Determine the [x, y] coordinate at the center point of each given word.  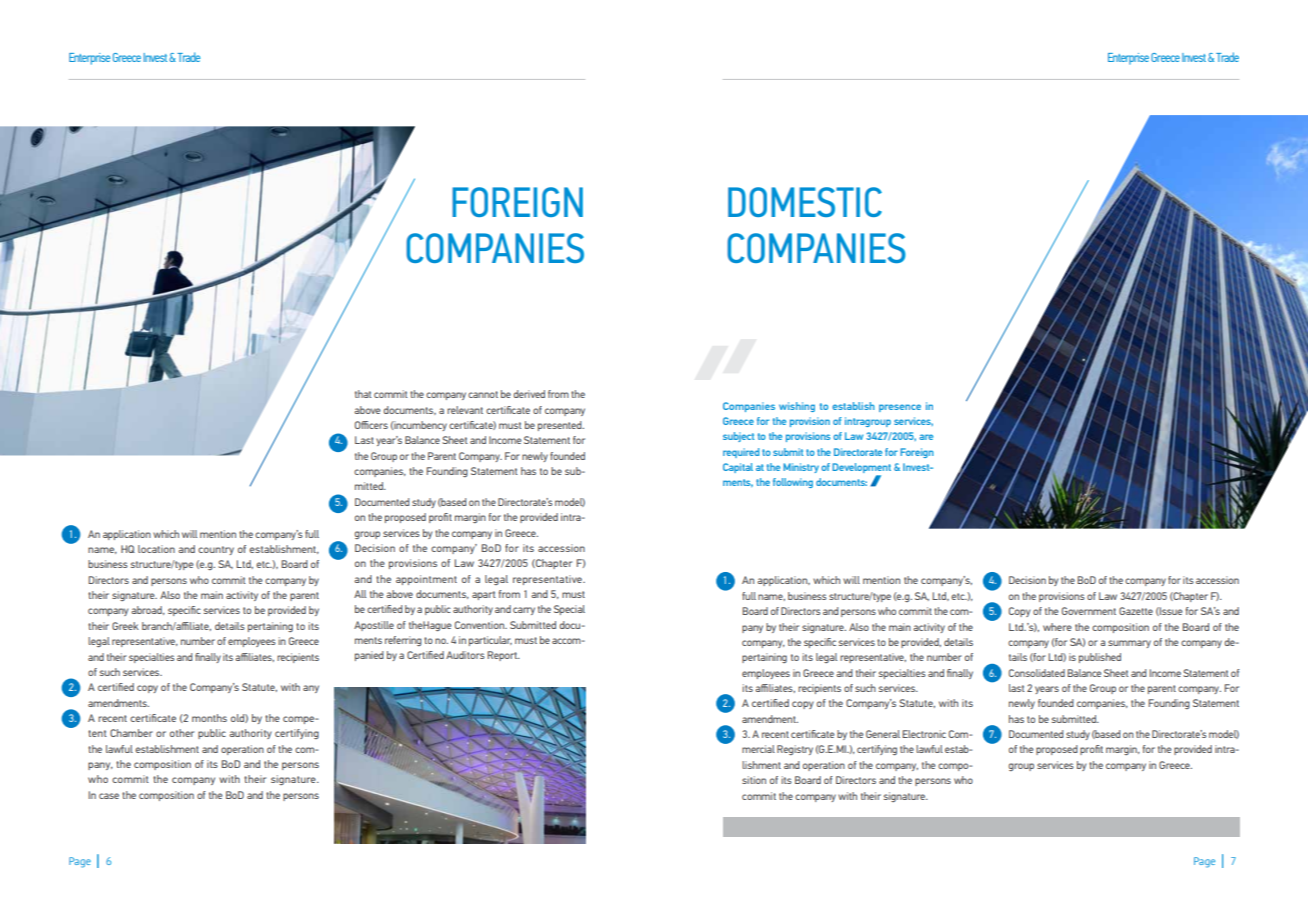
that [363, 394]
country [216, 550]
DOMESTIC [805, 202]
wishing [797, 407]
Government [1089, 611]
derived [529, 394]
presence [900, 408]
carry [524, 611]
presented [561, 426]
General [883, 734]
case [109, 796]
